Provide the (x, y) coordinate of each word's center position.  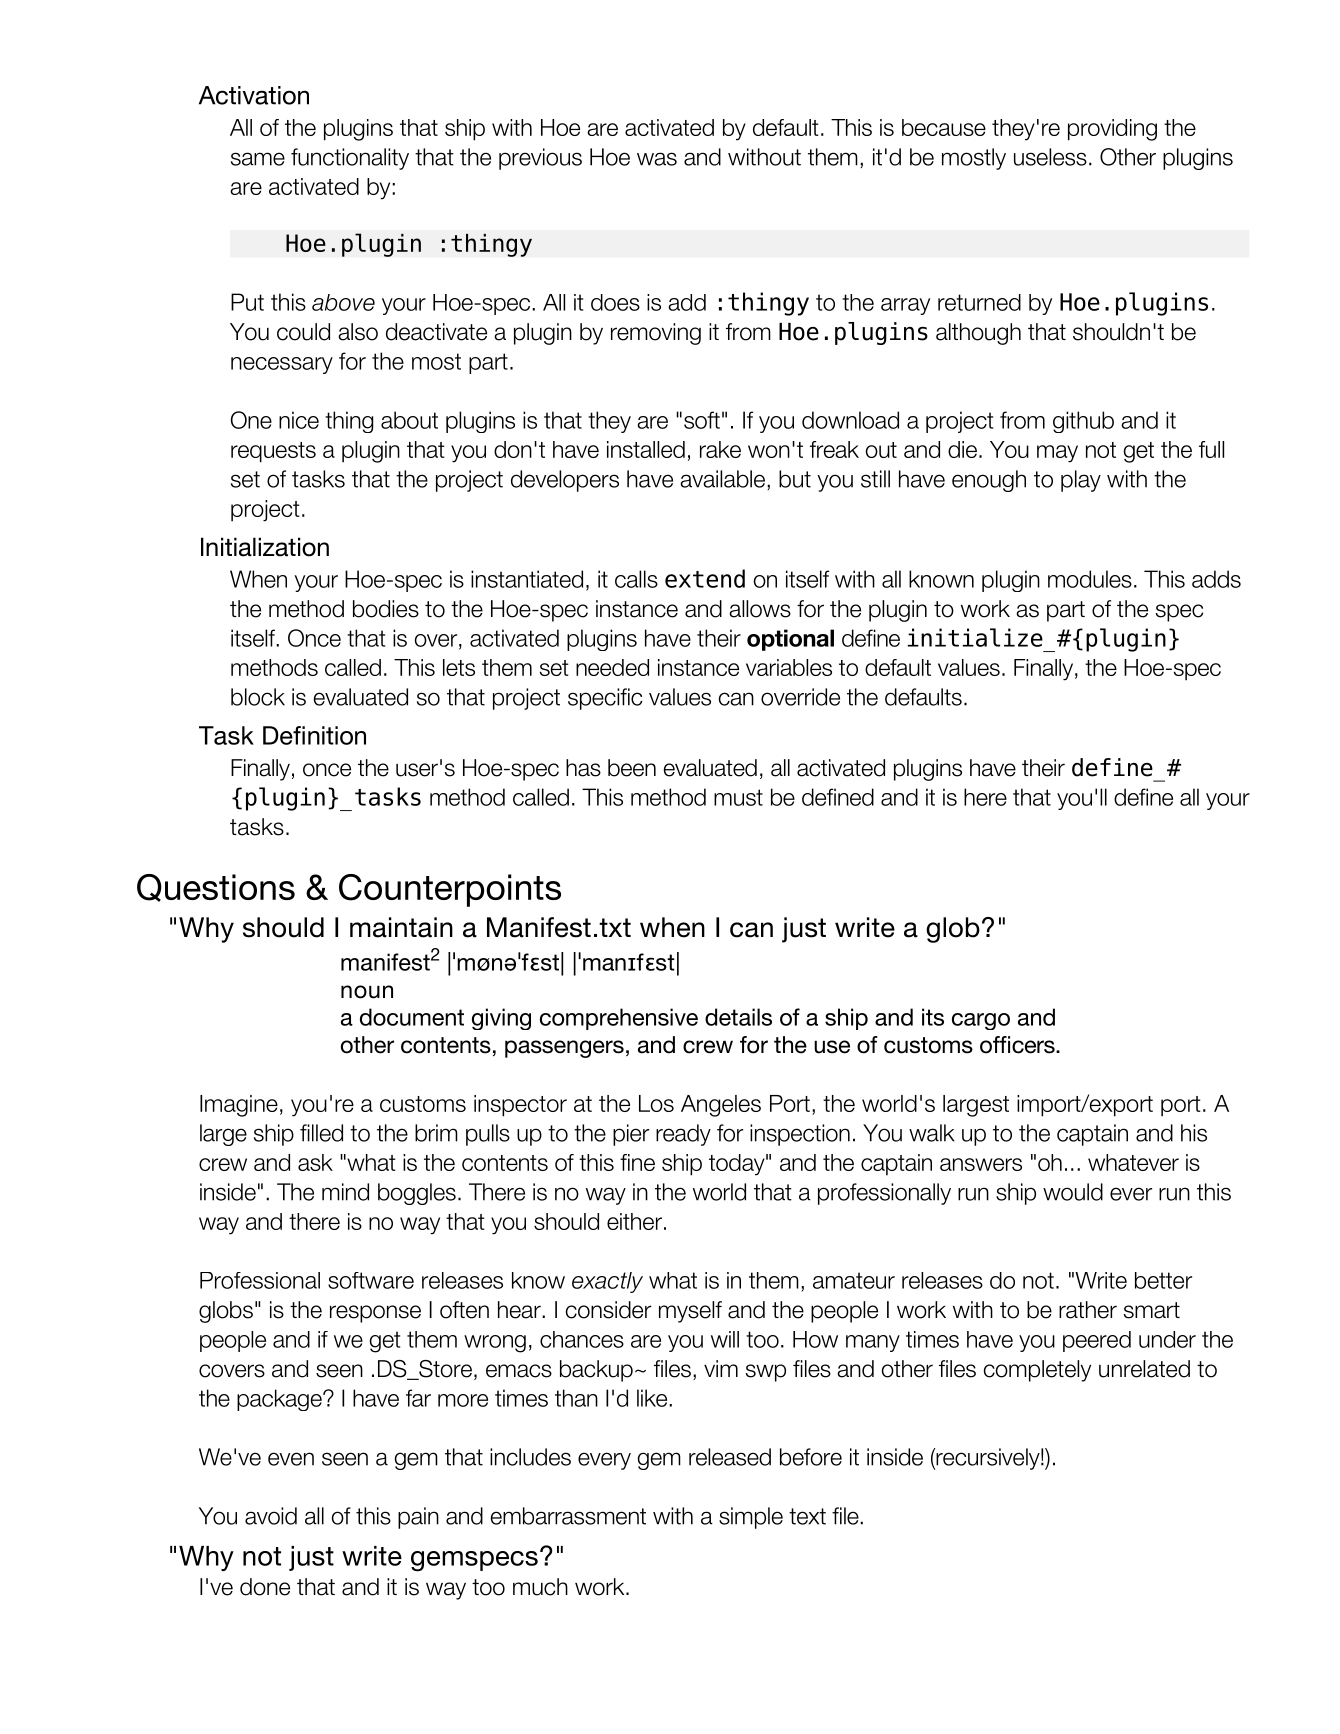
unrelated (1144, 1369)
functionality (350, 159)
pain (418, 1518)
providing (1112, 130)
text (807, 1516)
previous (540, 159)
